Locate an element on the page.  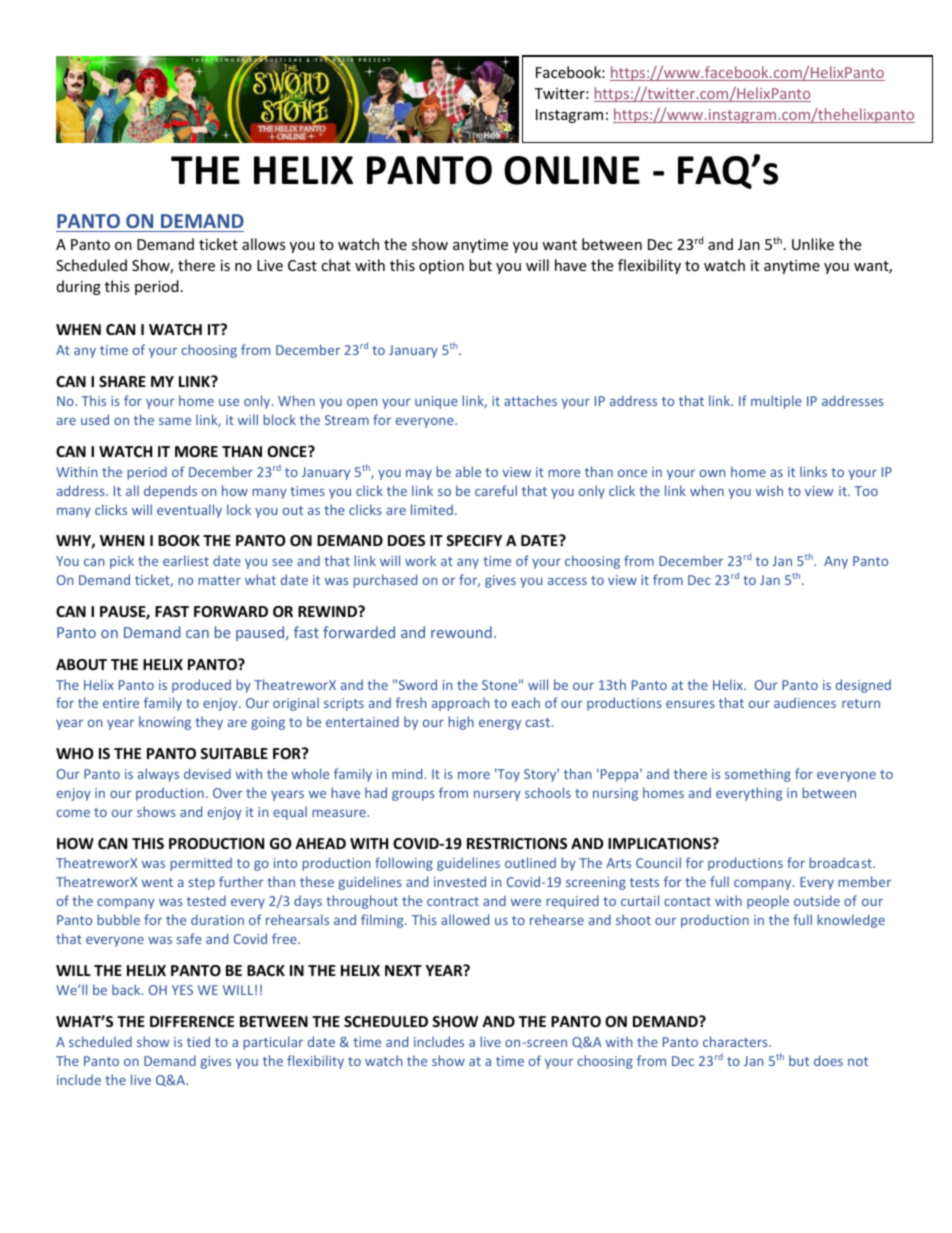
Unlike is located at coordinates (813, 244).
